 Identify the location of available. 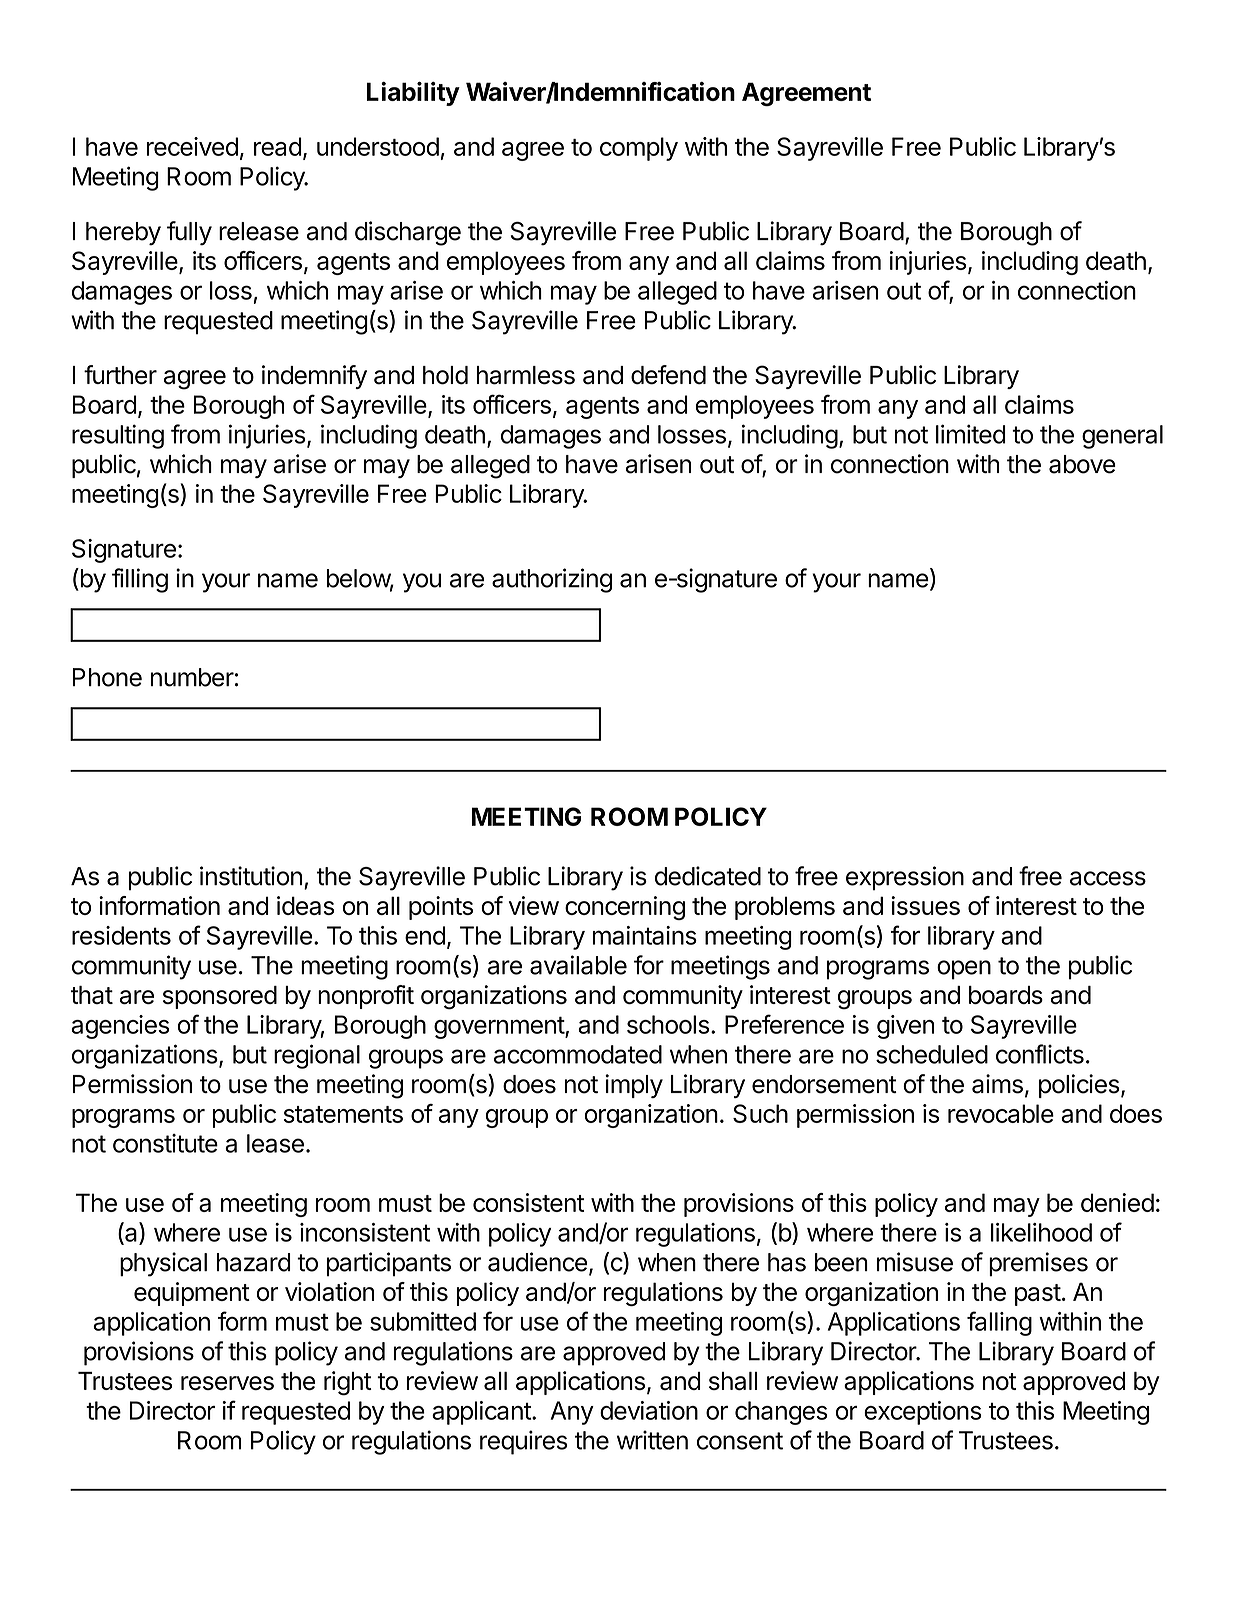
(578, 965).
